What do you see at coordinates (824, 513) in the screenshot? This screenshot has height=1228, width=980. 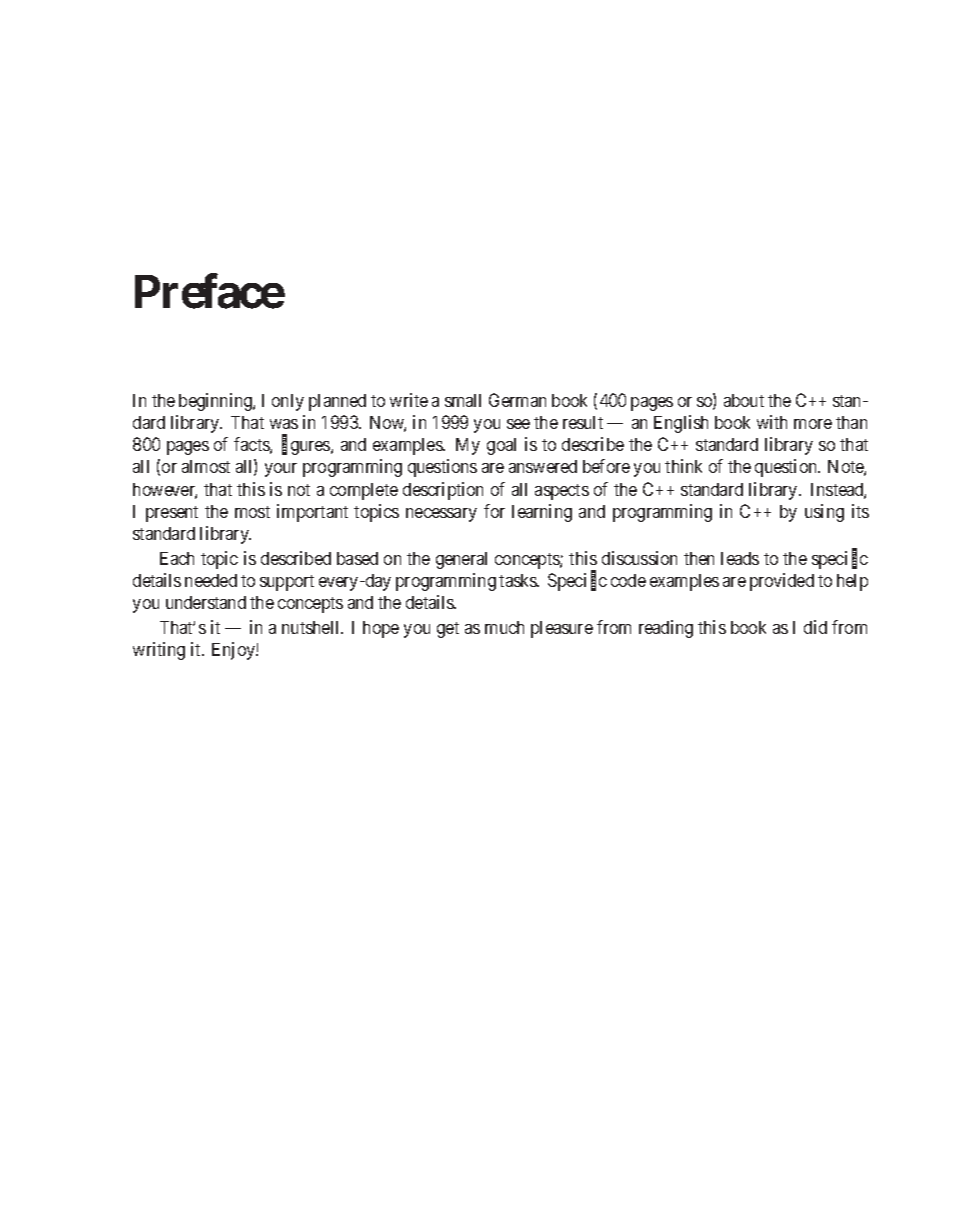 I see `using` at bounding box center [824, 513].
